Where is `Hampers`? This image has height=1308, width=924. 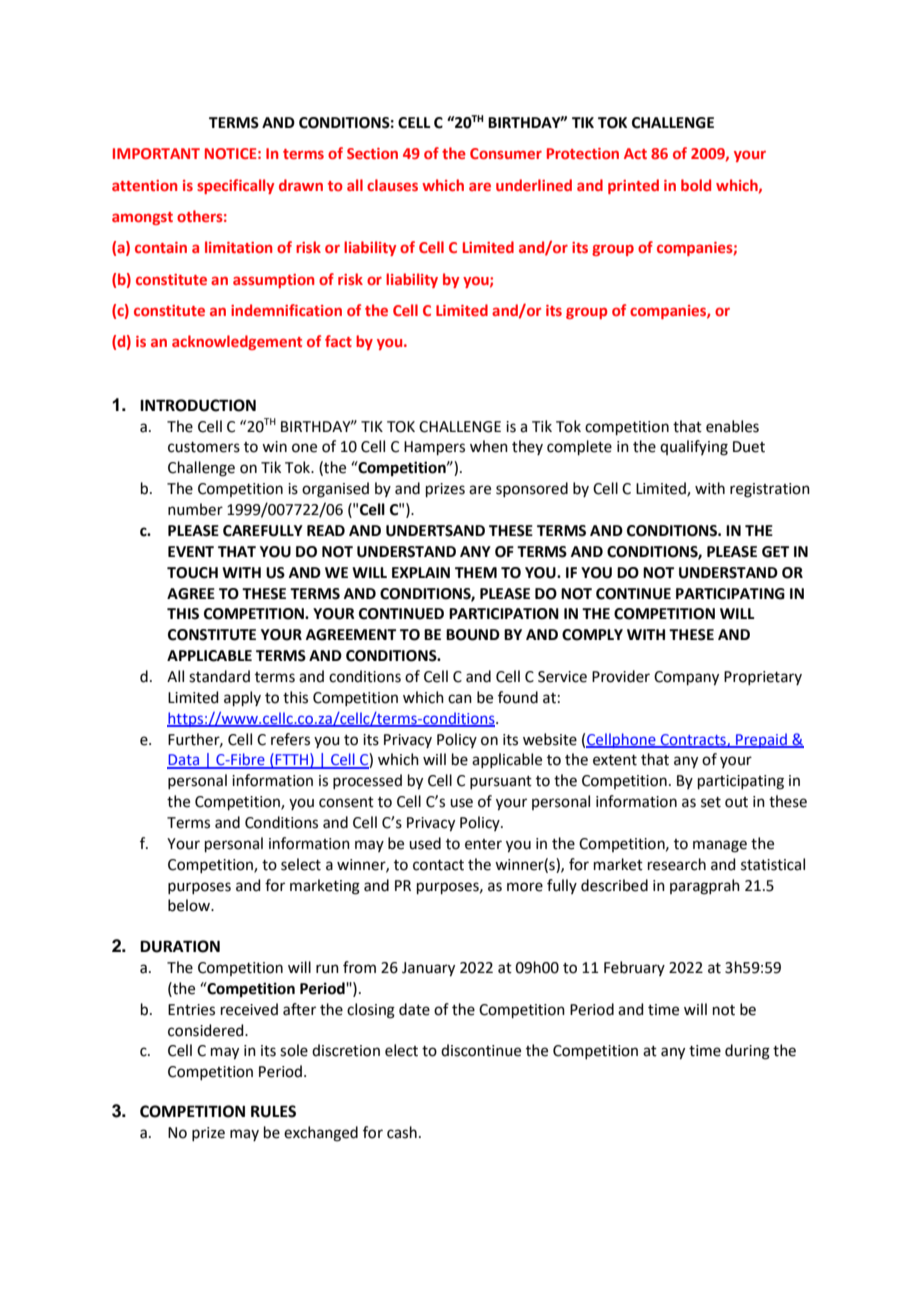 Hampers is located at coordinates (434, 448).
